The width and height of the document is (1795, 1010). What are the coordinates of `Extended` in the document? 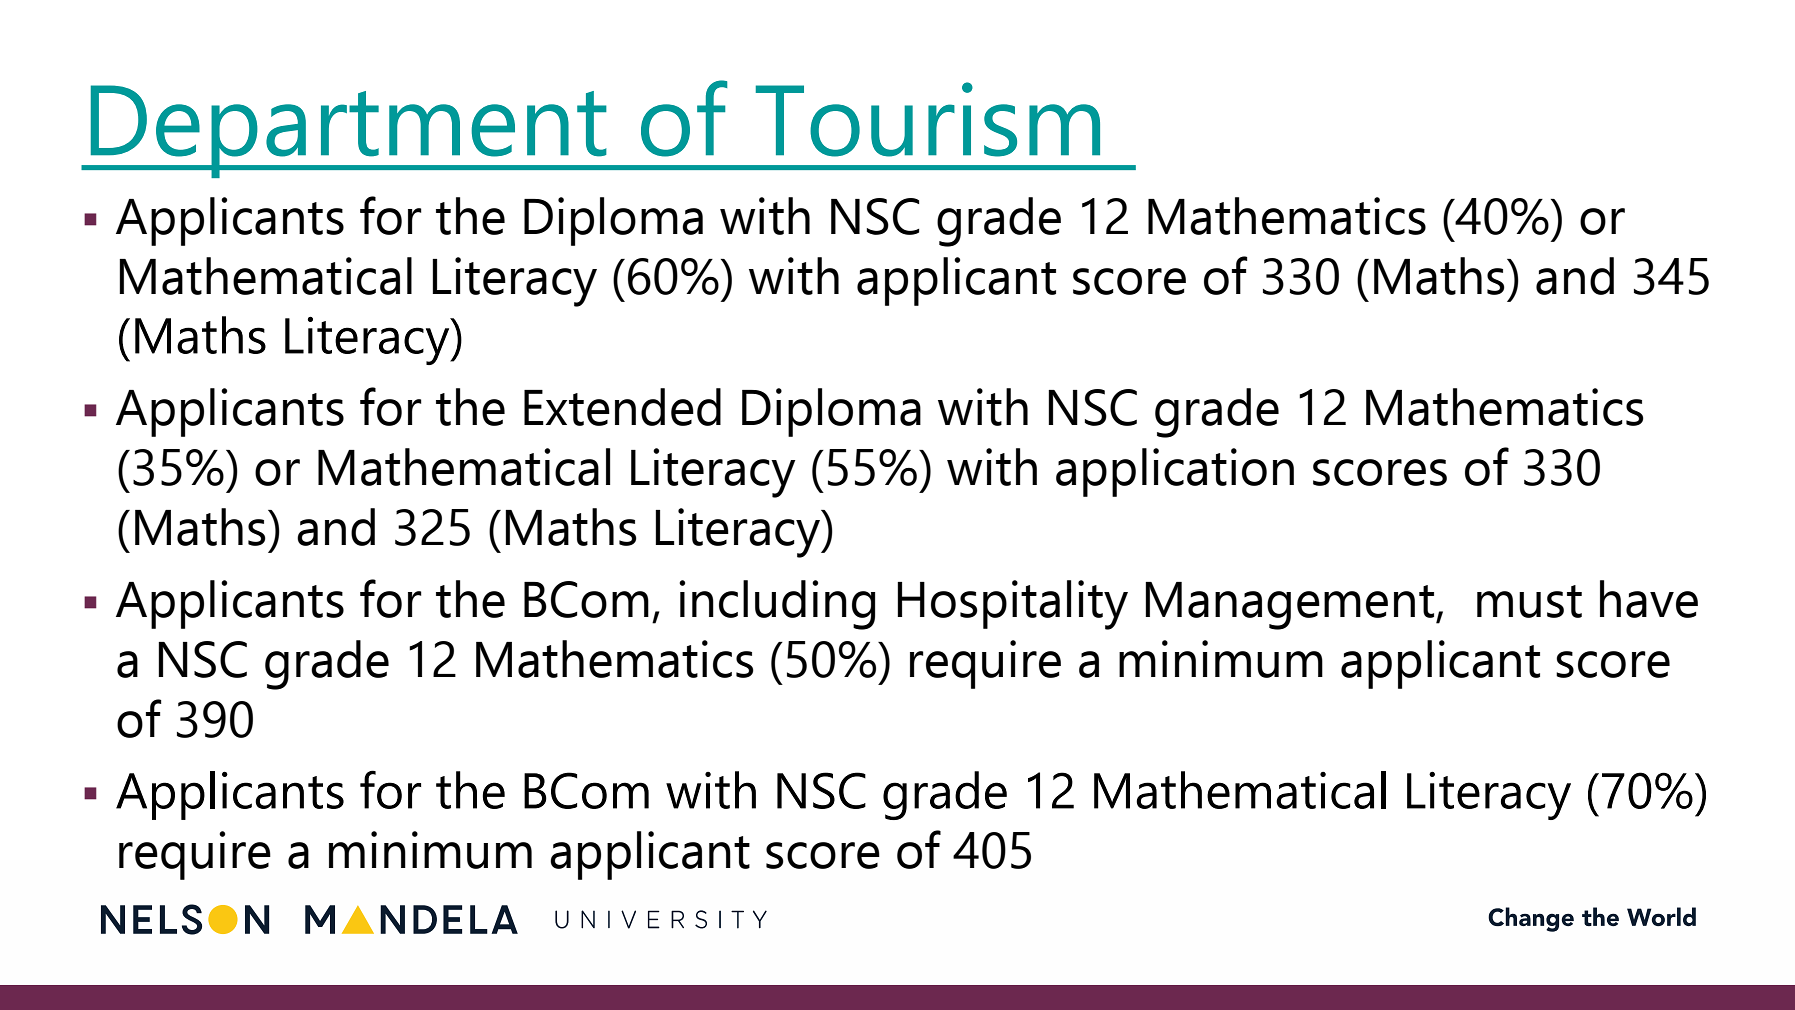 It's located at (622, 407).
